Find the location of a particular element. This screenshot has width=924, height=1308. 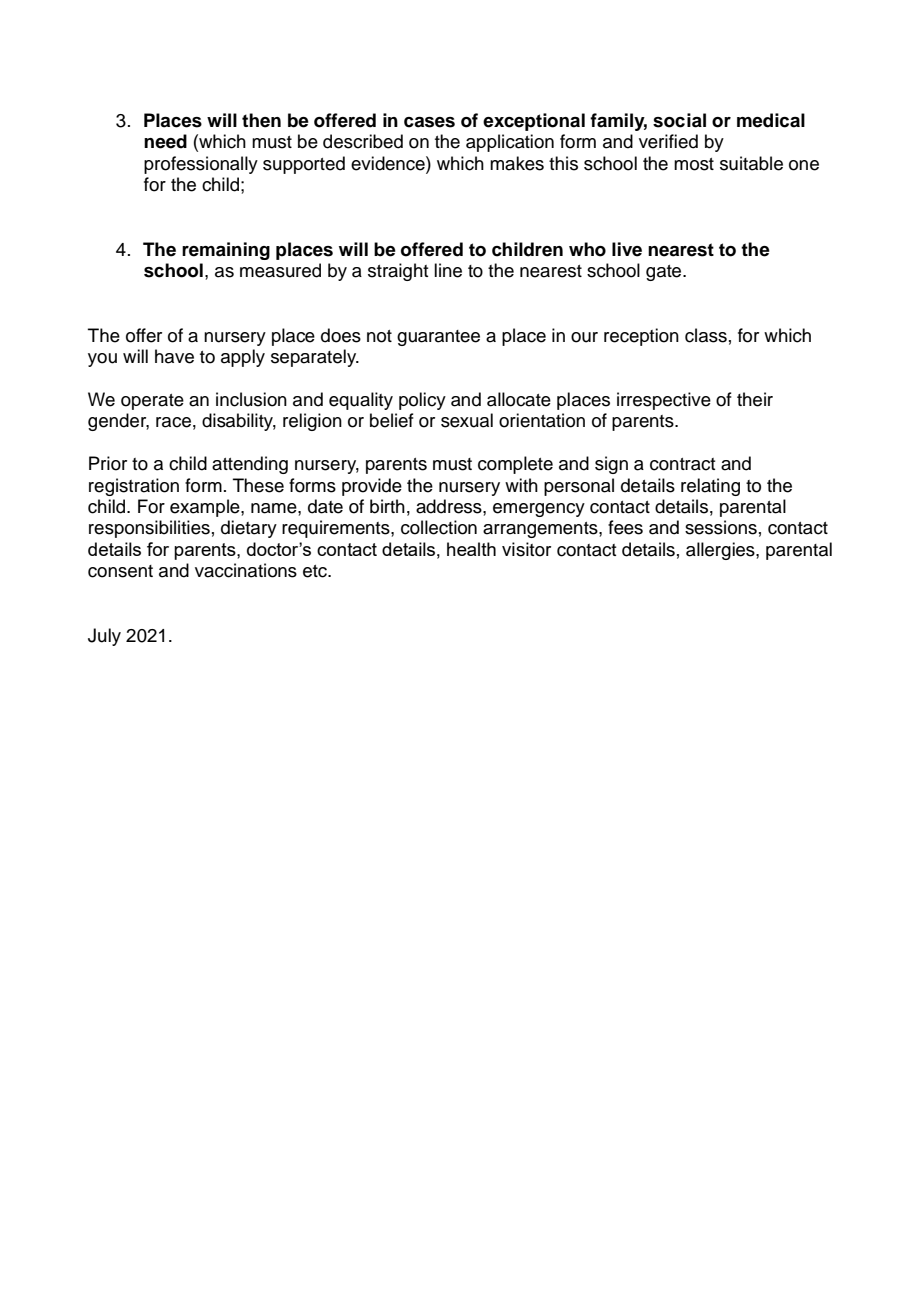

cases is located at coordinates (429, 122).
